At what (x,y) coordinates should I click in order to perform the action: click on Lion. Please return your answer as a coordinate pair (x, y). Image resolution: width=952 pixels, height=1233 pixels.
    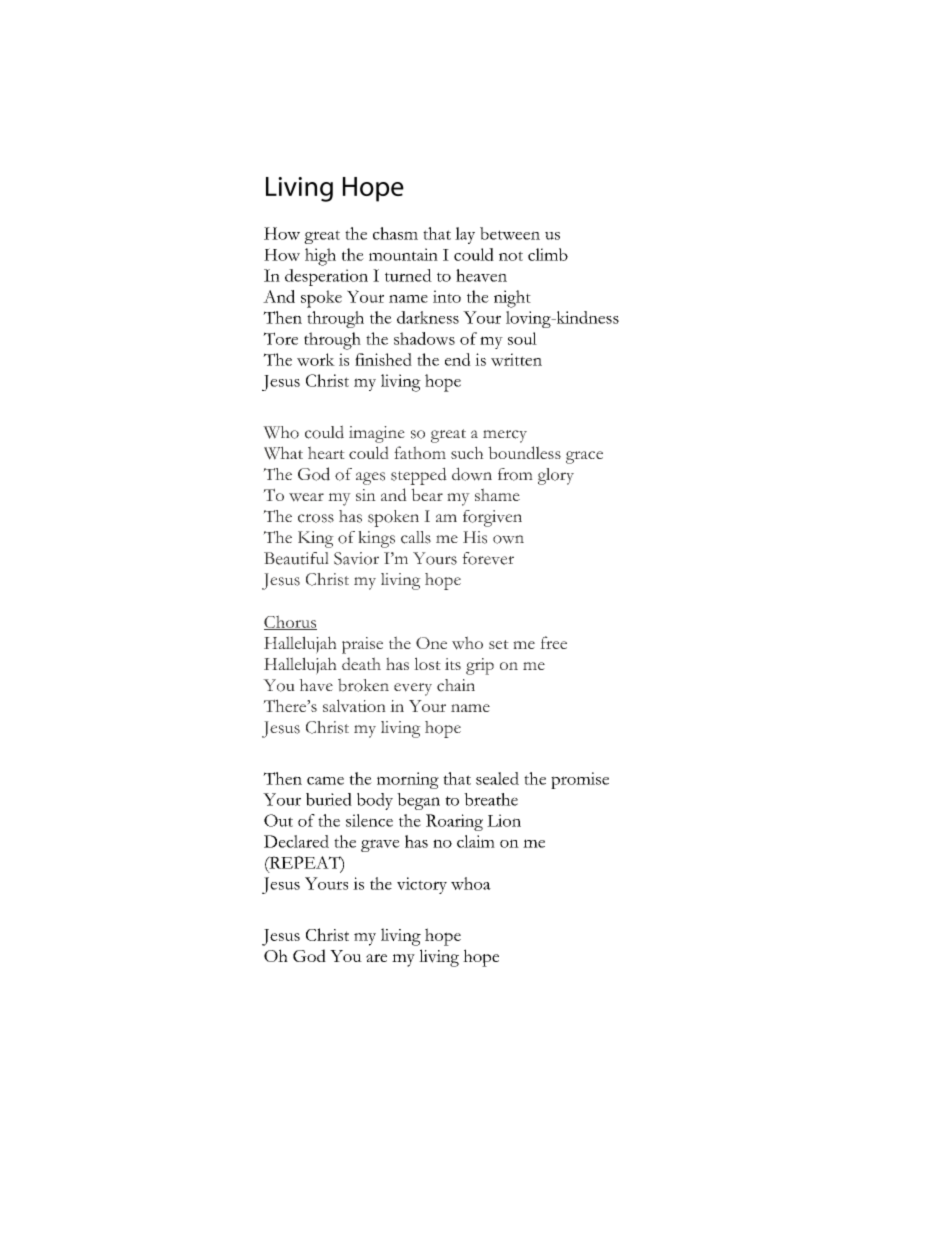
    Looking at the image, I should click on (504, 820).
